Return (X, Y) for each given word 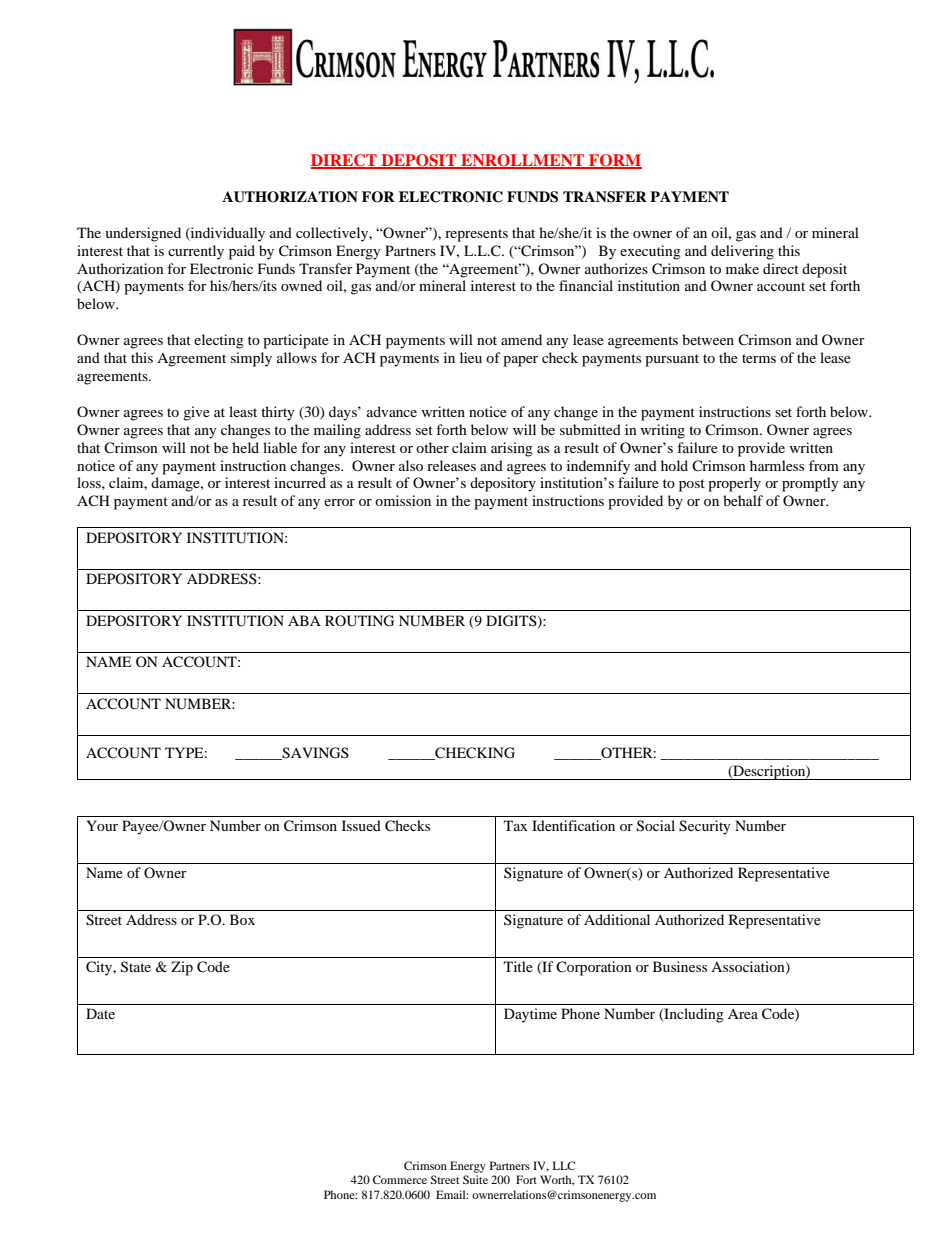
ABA (304, 620)
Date (100, 1013)
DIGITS (512, 621)
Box (242, 919)
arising (512, 449)
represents (476, 235)
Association (749, 968)
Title (518, 966)
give (196, 413)
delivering (742, 252)
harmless (777, 465)
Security (705, 827)
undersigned (143, 234)
